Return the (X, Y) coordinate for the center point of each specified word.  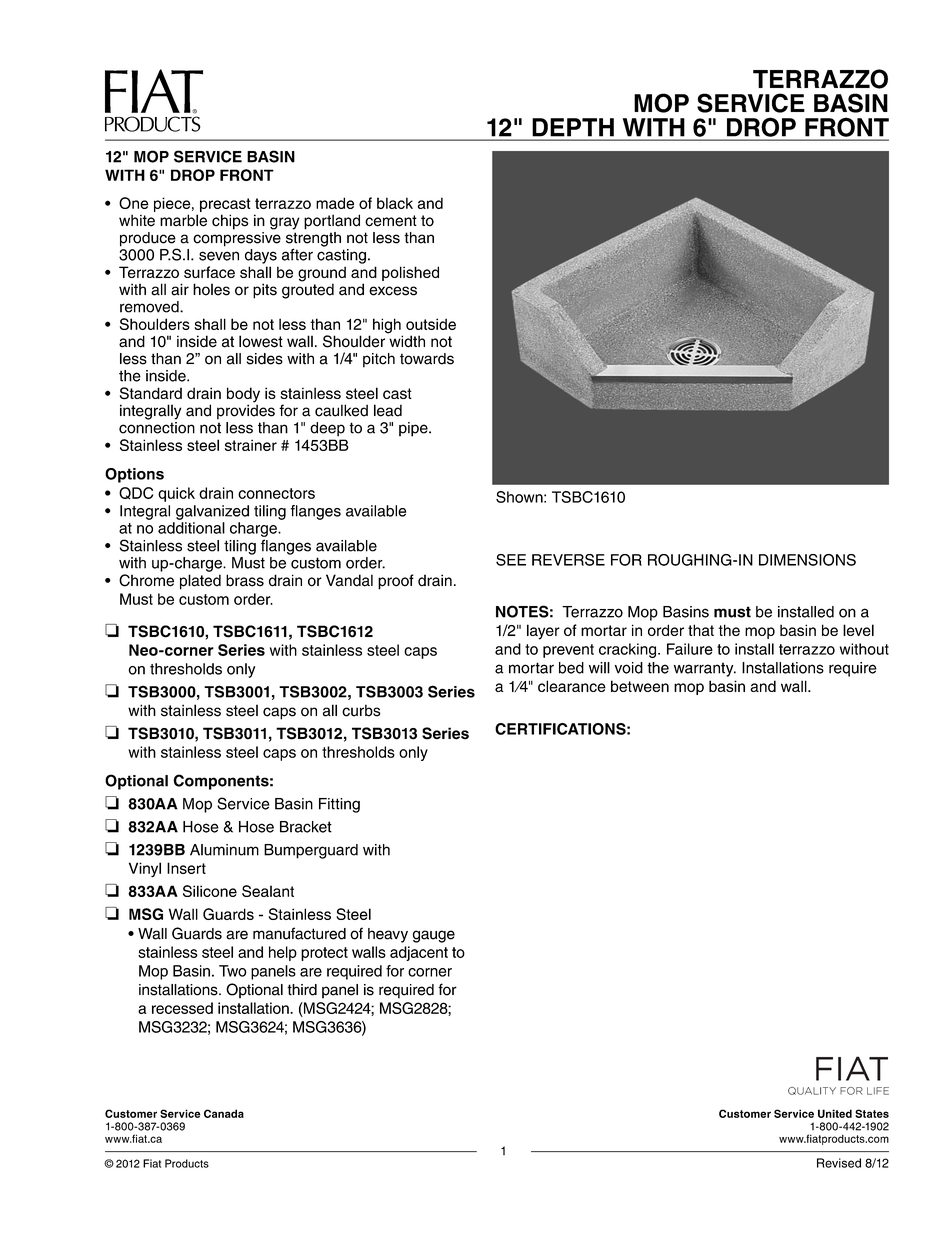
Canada (224, 1113)
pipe (414, 429)
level (858, 630)
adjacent (419, 953)
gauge (434, 936)
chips (230, 222)
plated (200, 582)
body (243, 396)
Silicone (210, 891)
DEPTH (573, 127)
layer (543, 632)
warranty (705, 669)
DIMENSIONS (807, 560)
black (395, 203)
